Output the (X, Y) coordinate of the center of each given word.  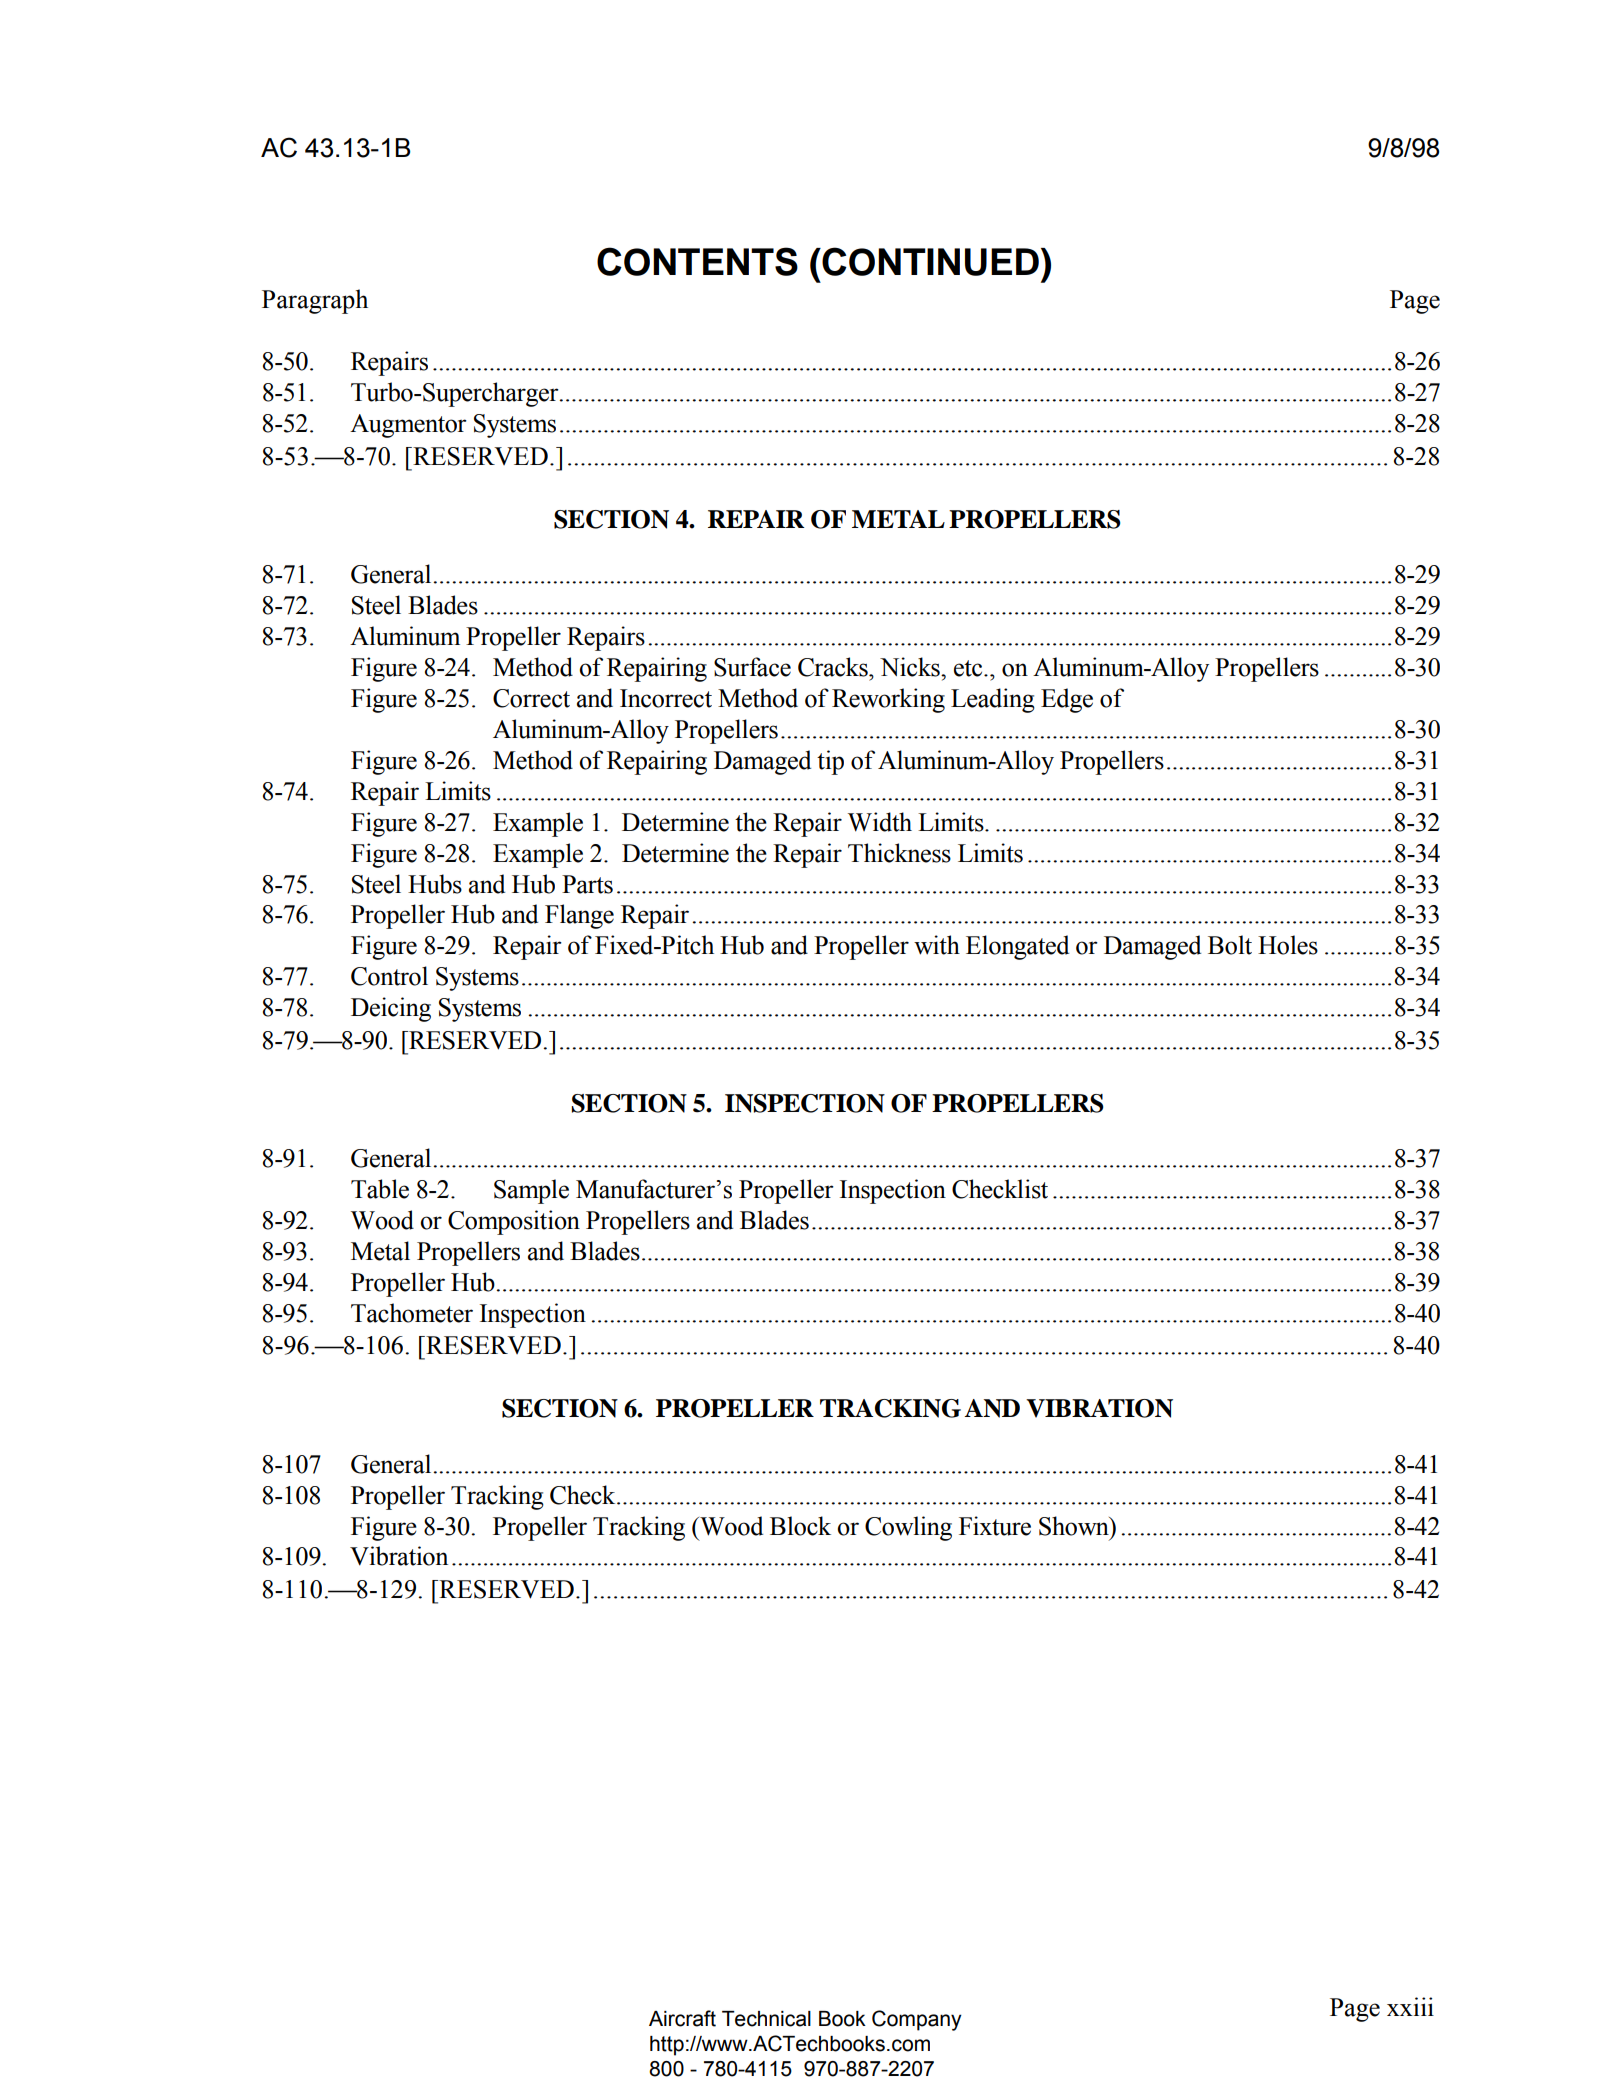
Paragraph (315, 301)
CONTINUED (929, 261)
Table (380, 1189)
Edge (1067, 700)
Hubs (435, 884)
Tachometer (412, 1313)
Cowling (908, 1528)
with (937, 945)
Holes (1288, 945)
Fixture (995, 1526)
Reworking (888, 700)
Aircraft (682, 2018)
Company (917, 2020)
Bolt (1230, 945)
